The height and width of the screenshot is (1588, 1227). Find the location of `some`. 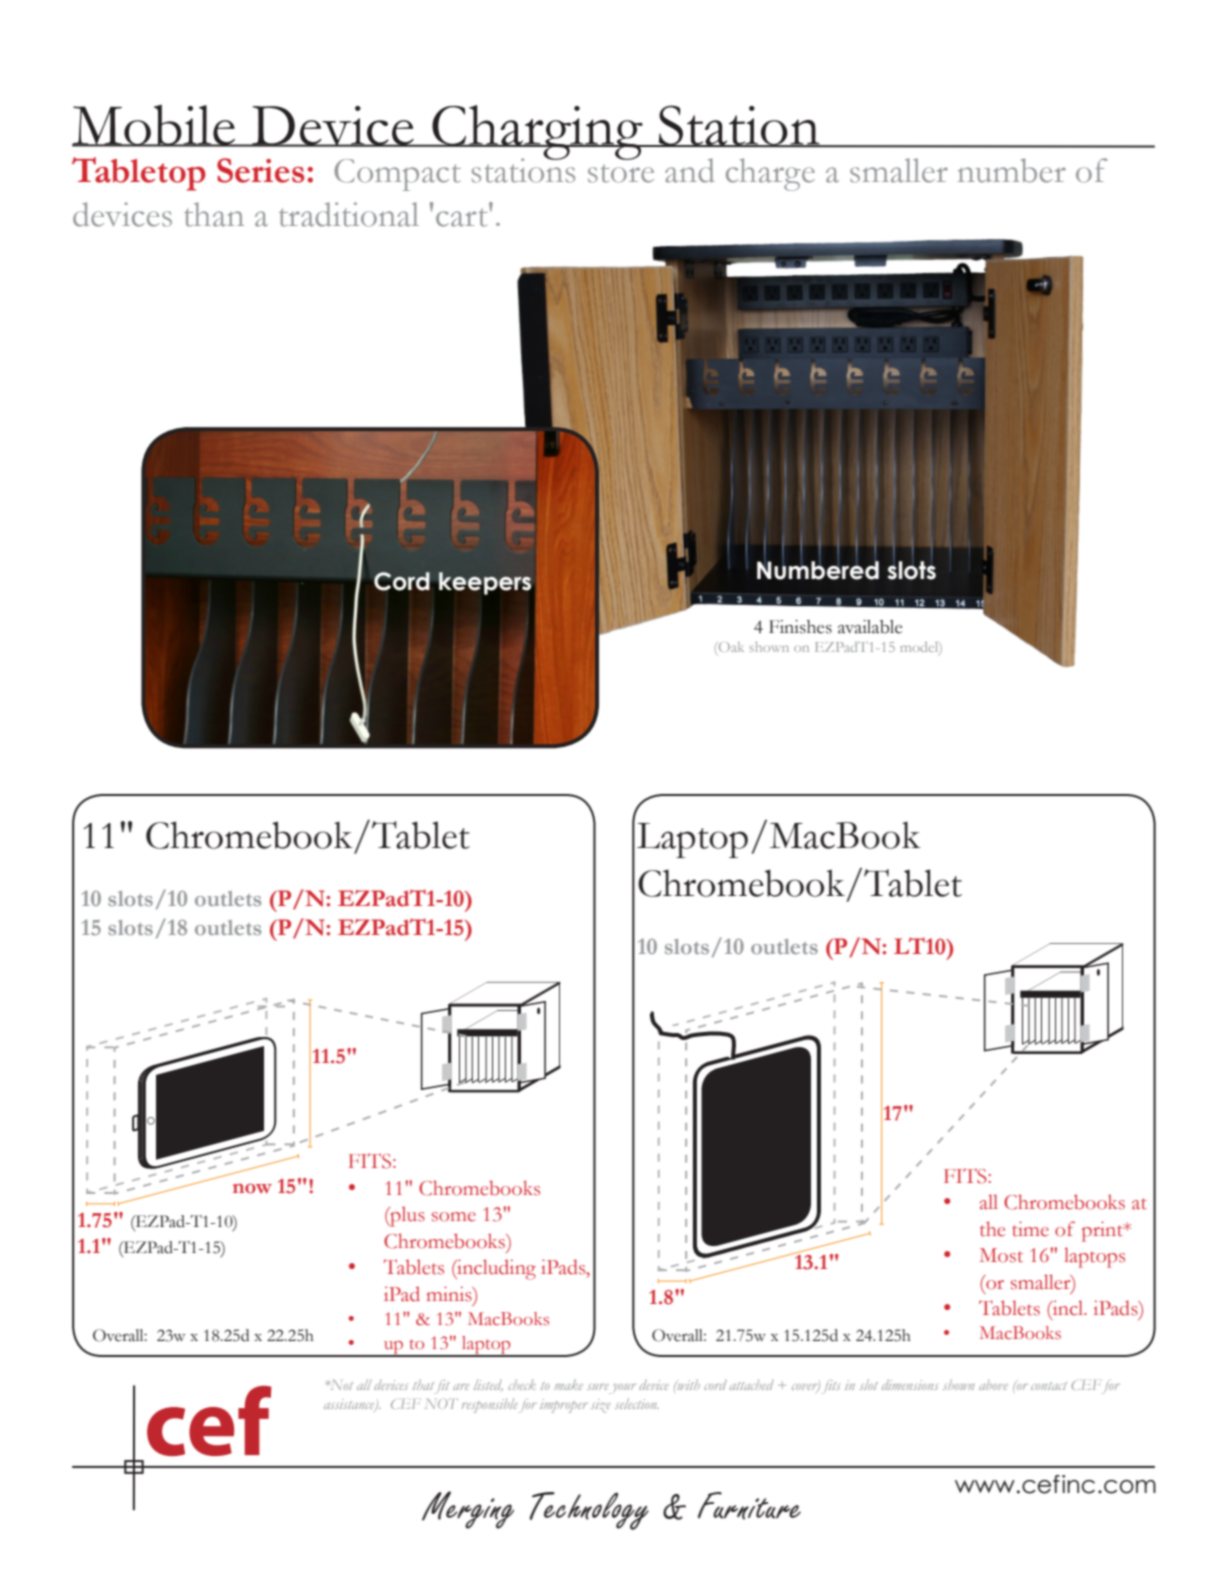

some is located at coordinates (454, 1217).
